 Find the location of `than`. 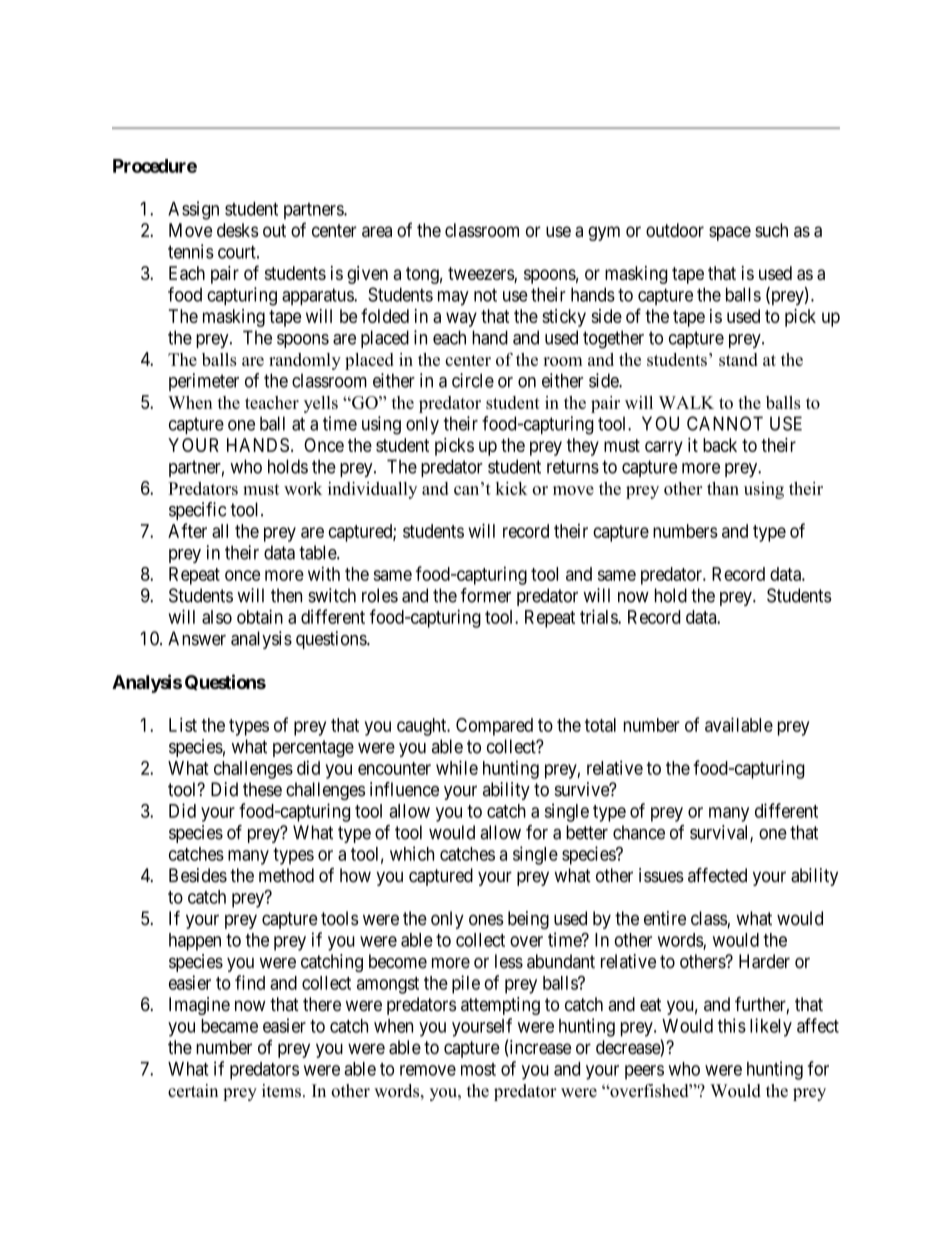

than is located at coordinates (723, 488).
